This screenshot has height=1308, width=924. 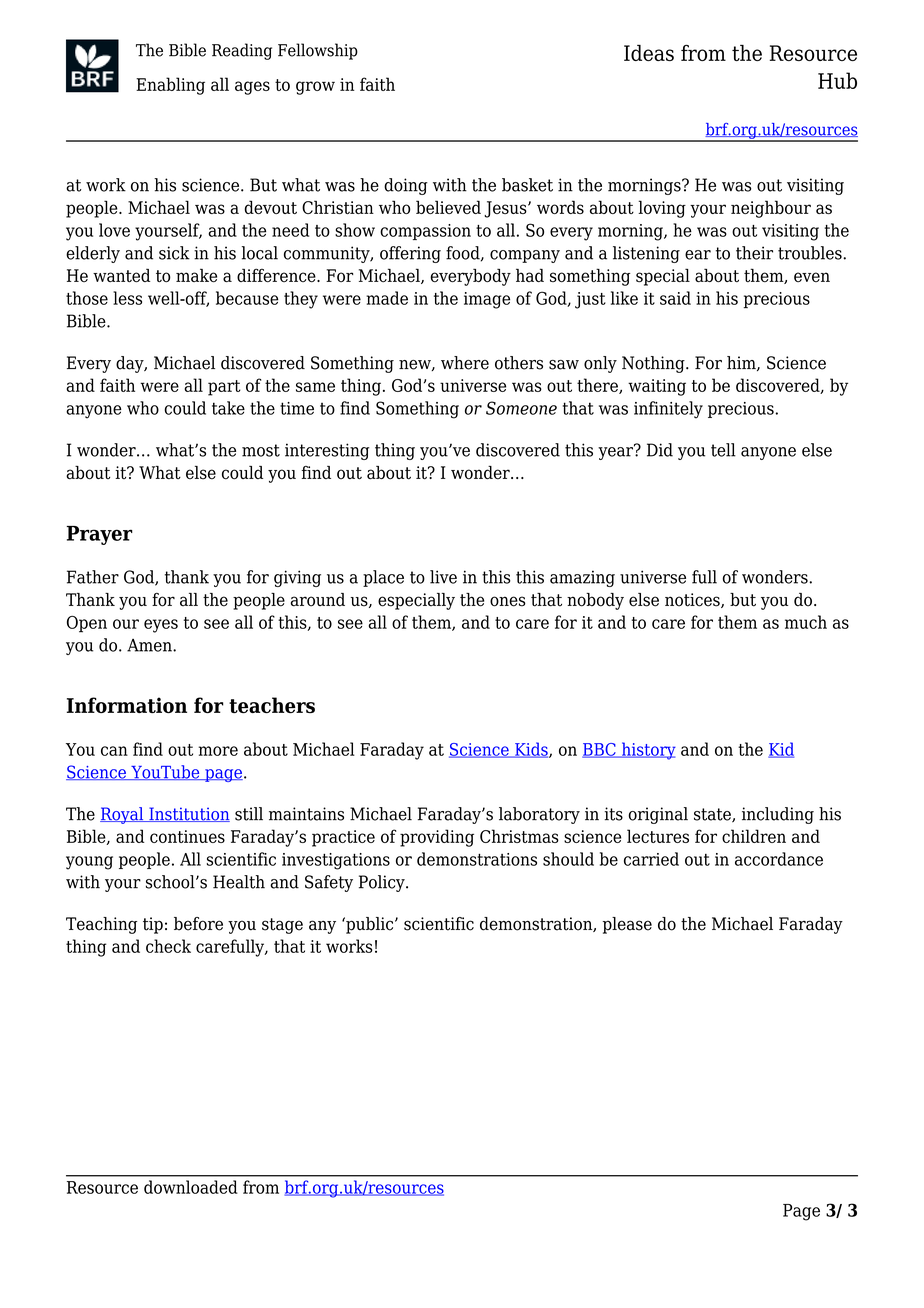 What do you see at coordinates (465, 363) in the screenshot?
I see `where` at bounding box center [465, 363].
